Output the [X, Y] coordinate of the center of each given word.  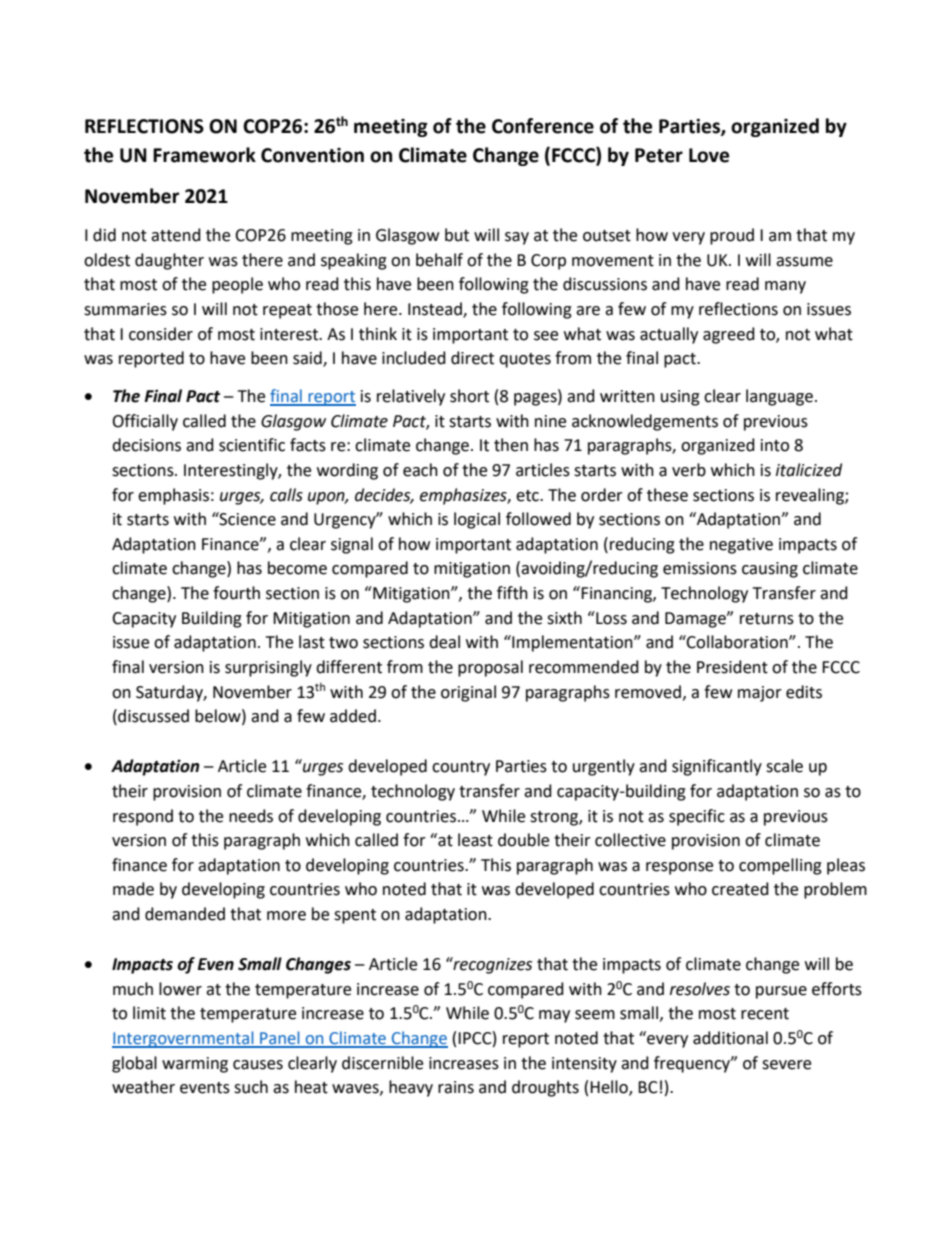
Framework [204, 155]
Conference [543, 126]
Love [709, 155]
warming [195, 1065]
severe [786, 1065]
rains [456, 1087]
